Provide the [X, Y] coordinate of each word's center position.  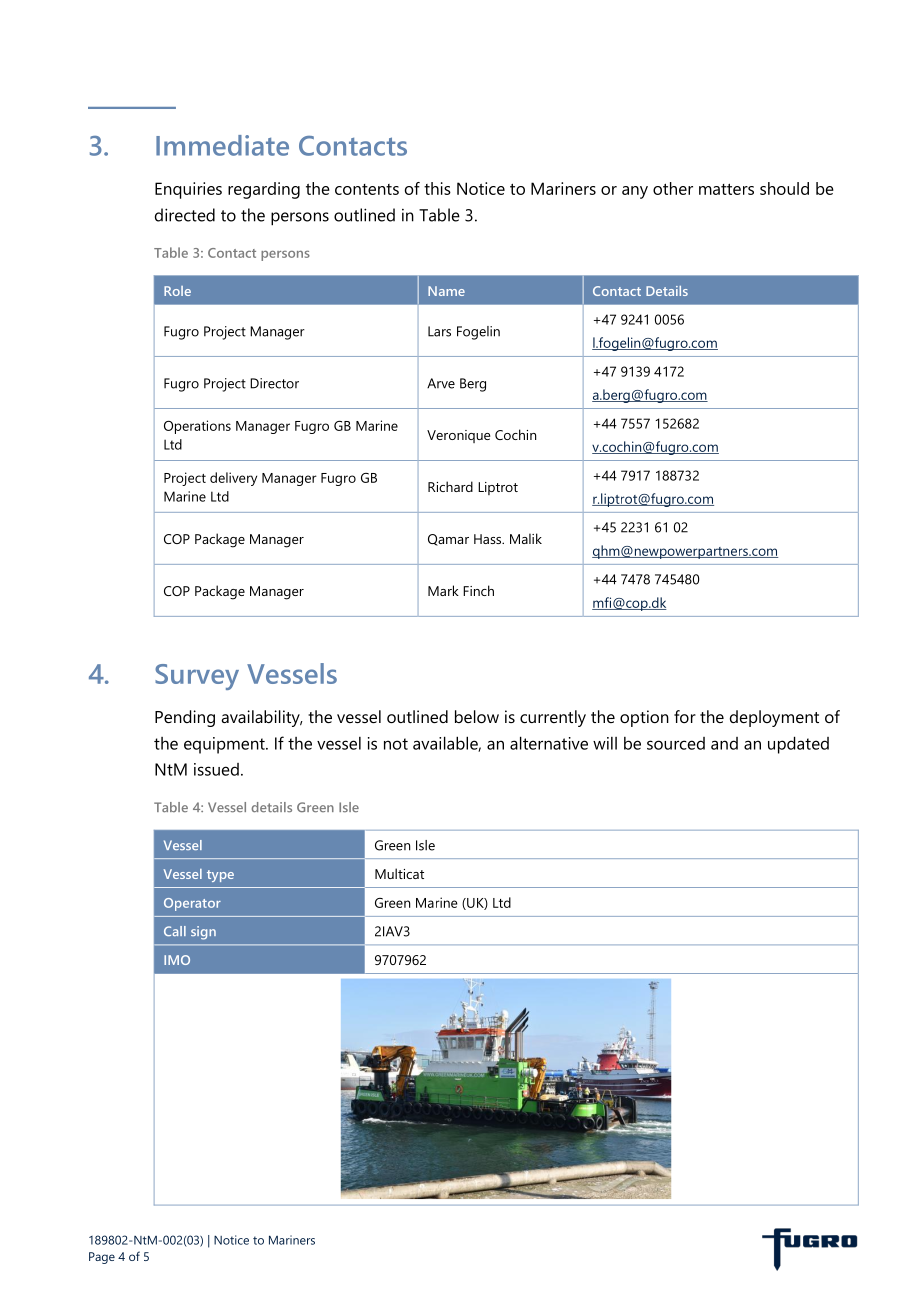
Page [102, 1258]
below [477, 716]
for [685, 716]
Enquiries [188, 190]
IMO [177, 960]
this [437, 188]
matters [726, 189]
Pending [185, 718]
